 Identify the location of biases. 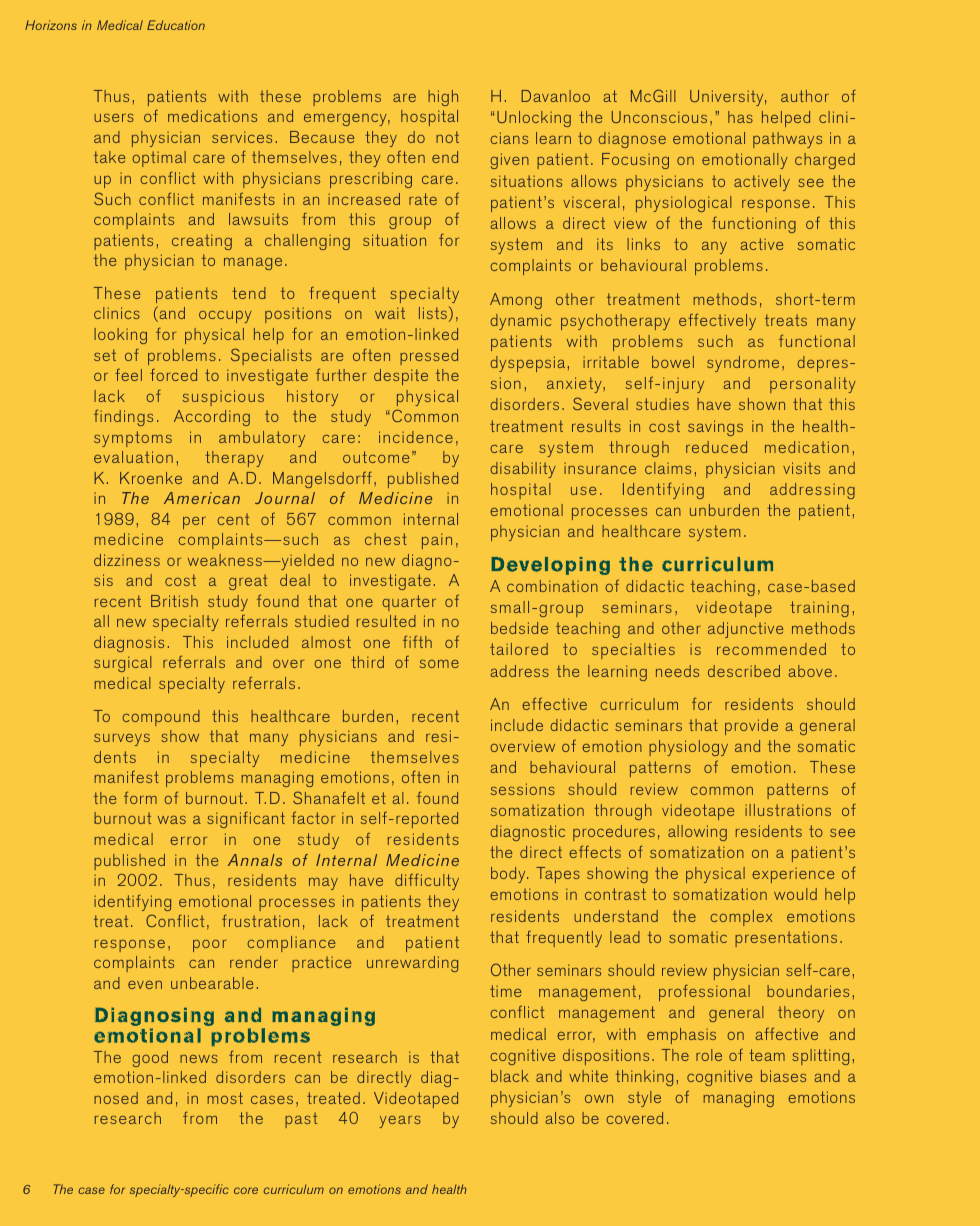
(783, 1076).
